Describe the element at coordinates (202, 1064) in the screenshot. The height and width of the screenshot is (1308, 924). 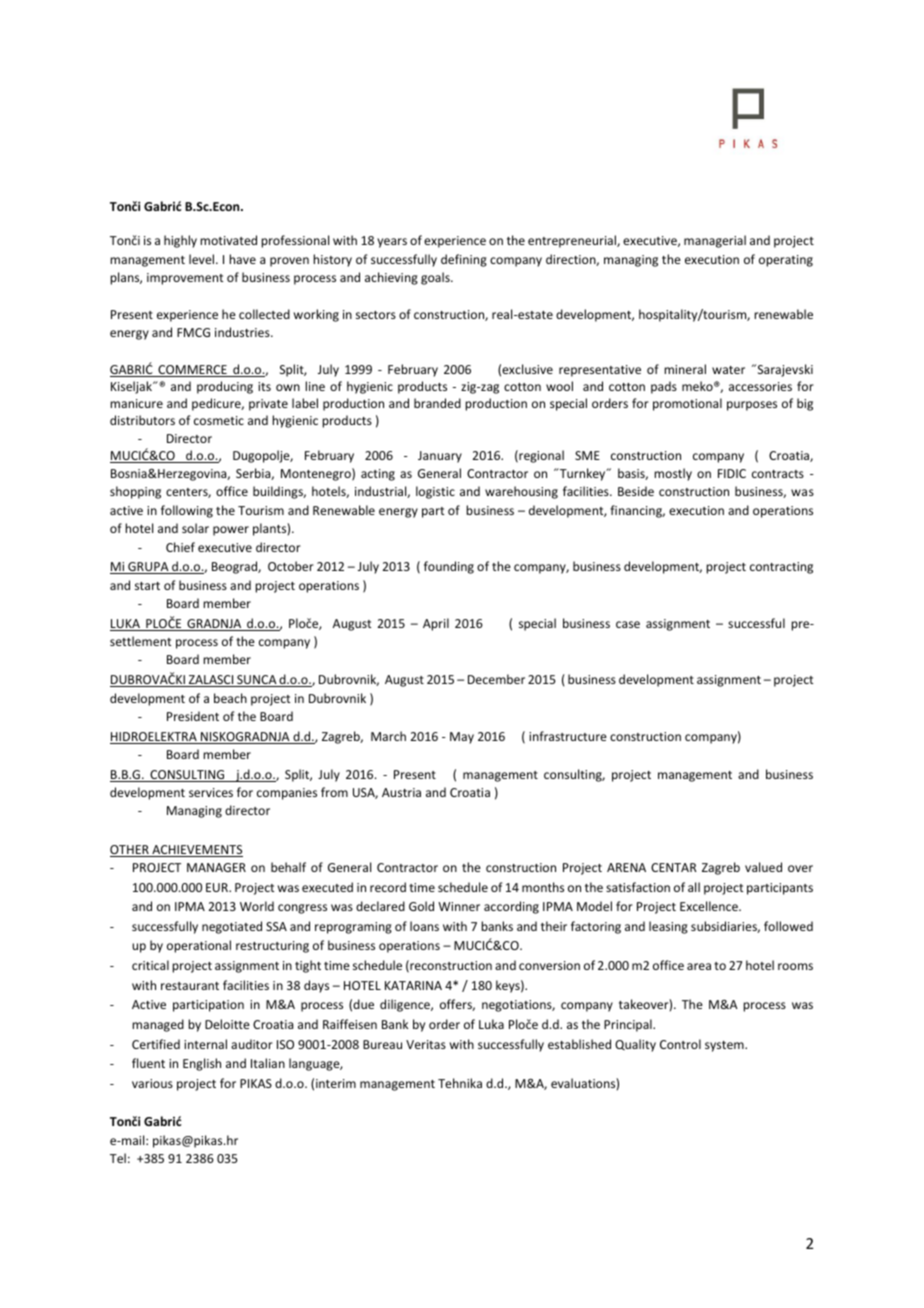
I see `English` at that location.
